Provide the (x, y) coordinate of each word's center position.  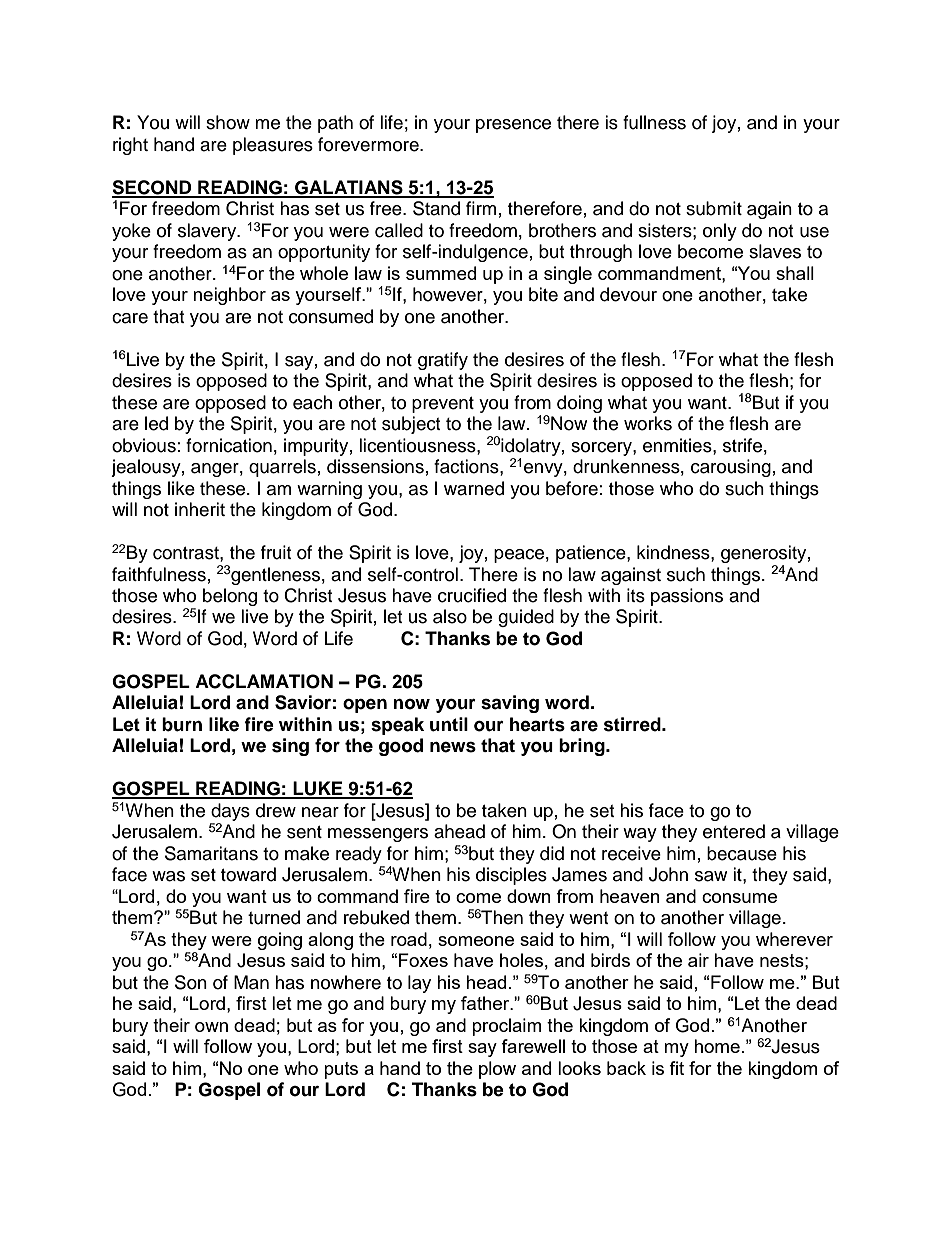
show (228, 122)
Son (191, 982)
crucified (472, 595)
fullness (654, 122)
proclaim (506, 1027)
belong (230, 597)
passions (687, 597)
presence (513, 126)
